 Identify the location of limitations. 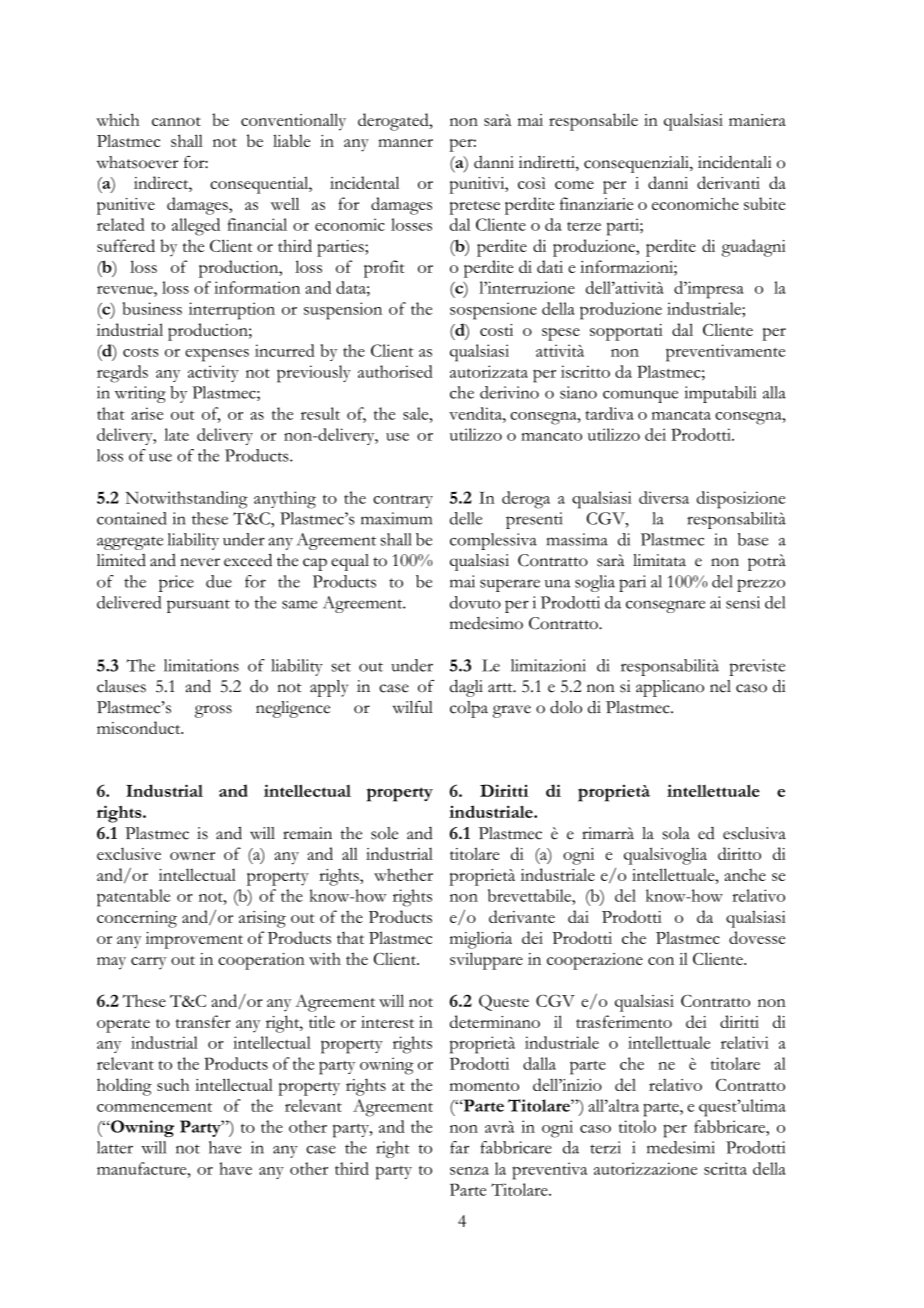
(201, 665).
